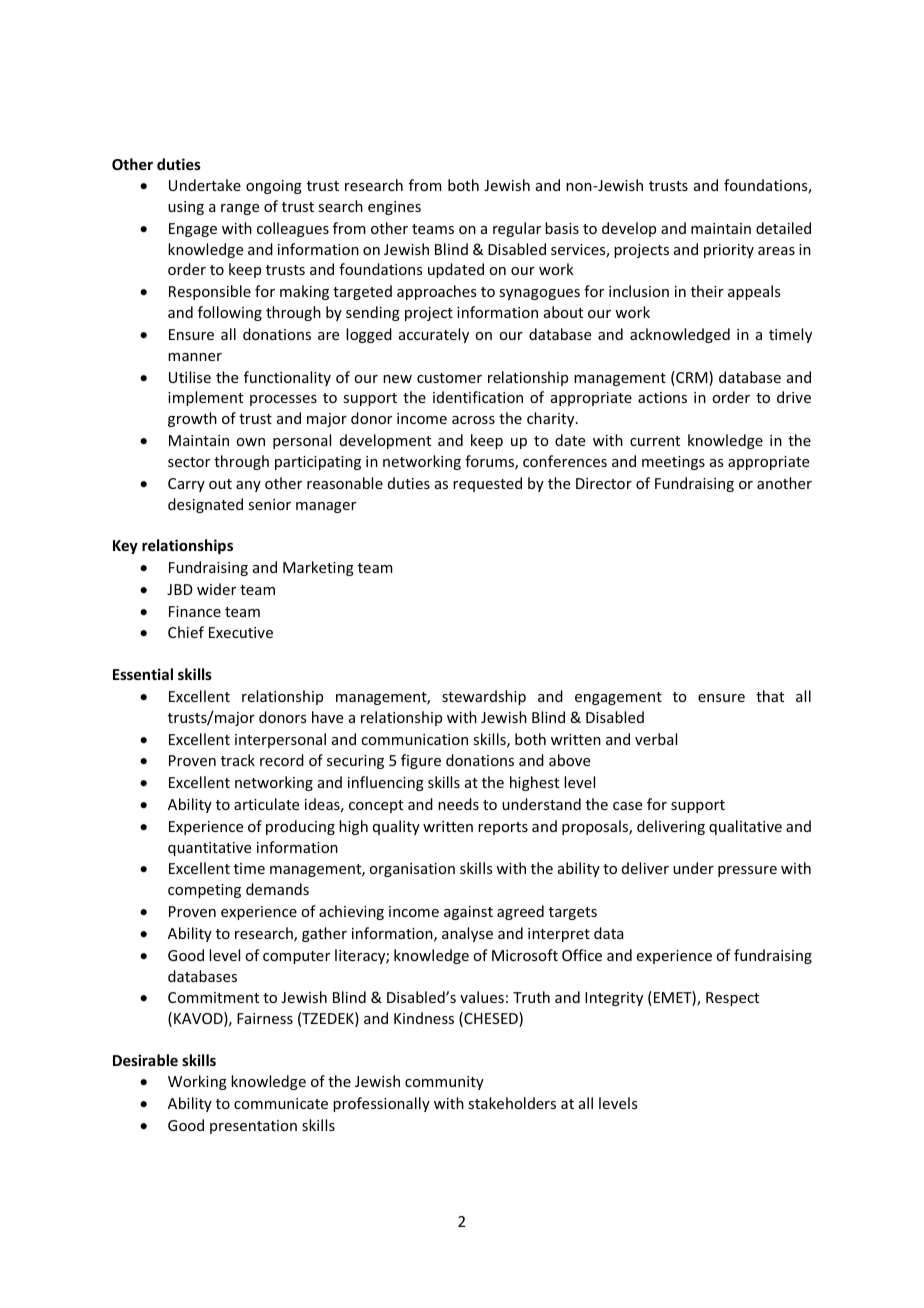 Image resolution: width=924 pixels, height=1308 pixels. What do you see at coordinates (444, 1083) in the screenshot?
I see `community` at bounding box center [444, 1083].
